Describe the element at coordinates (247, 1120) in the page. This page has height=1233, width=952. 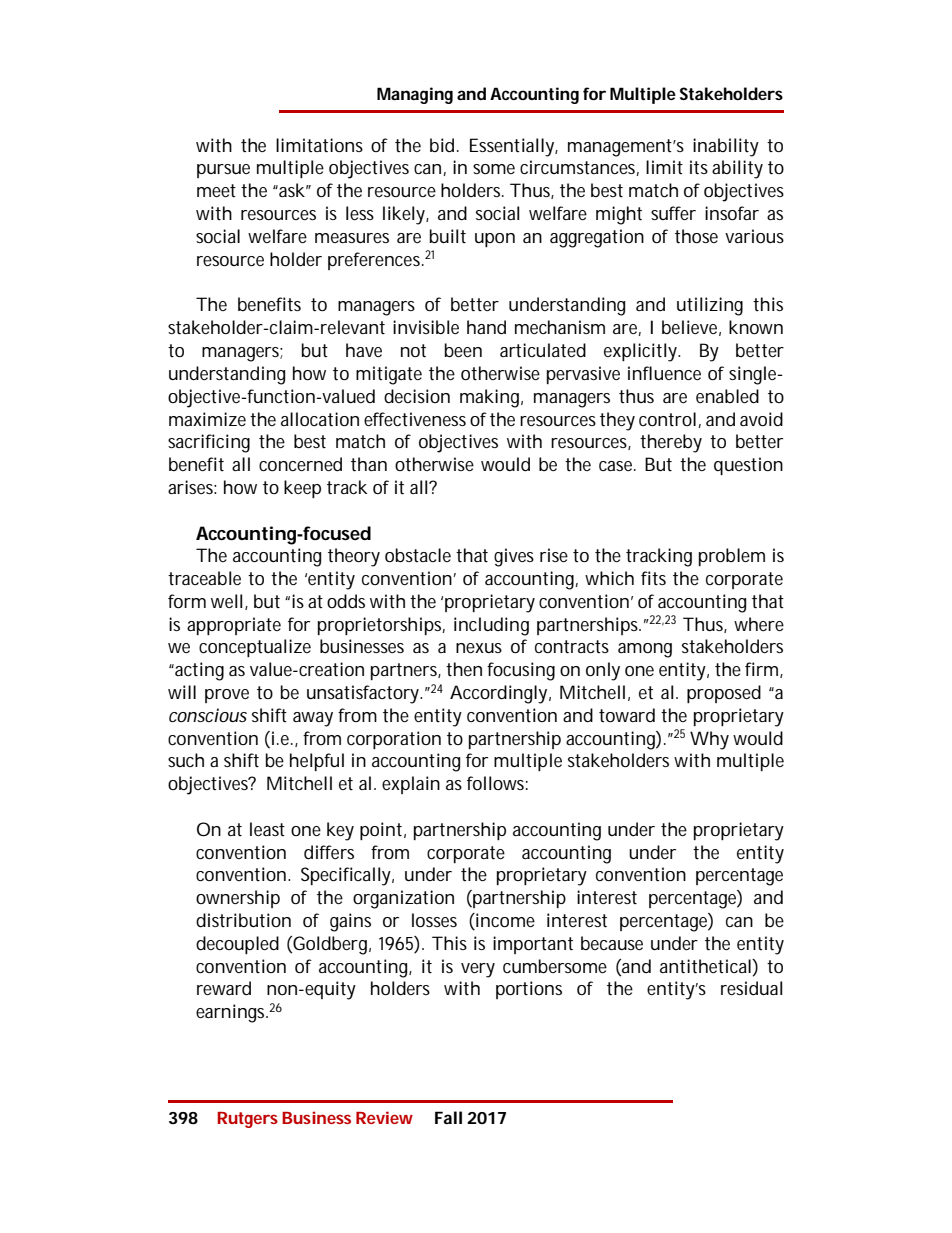
I see `Rutgers` at that location.
